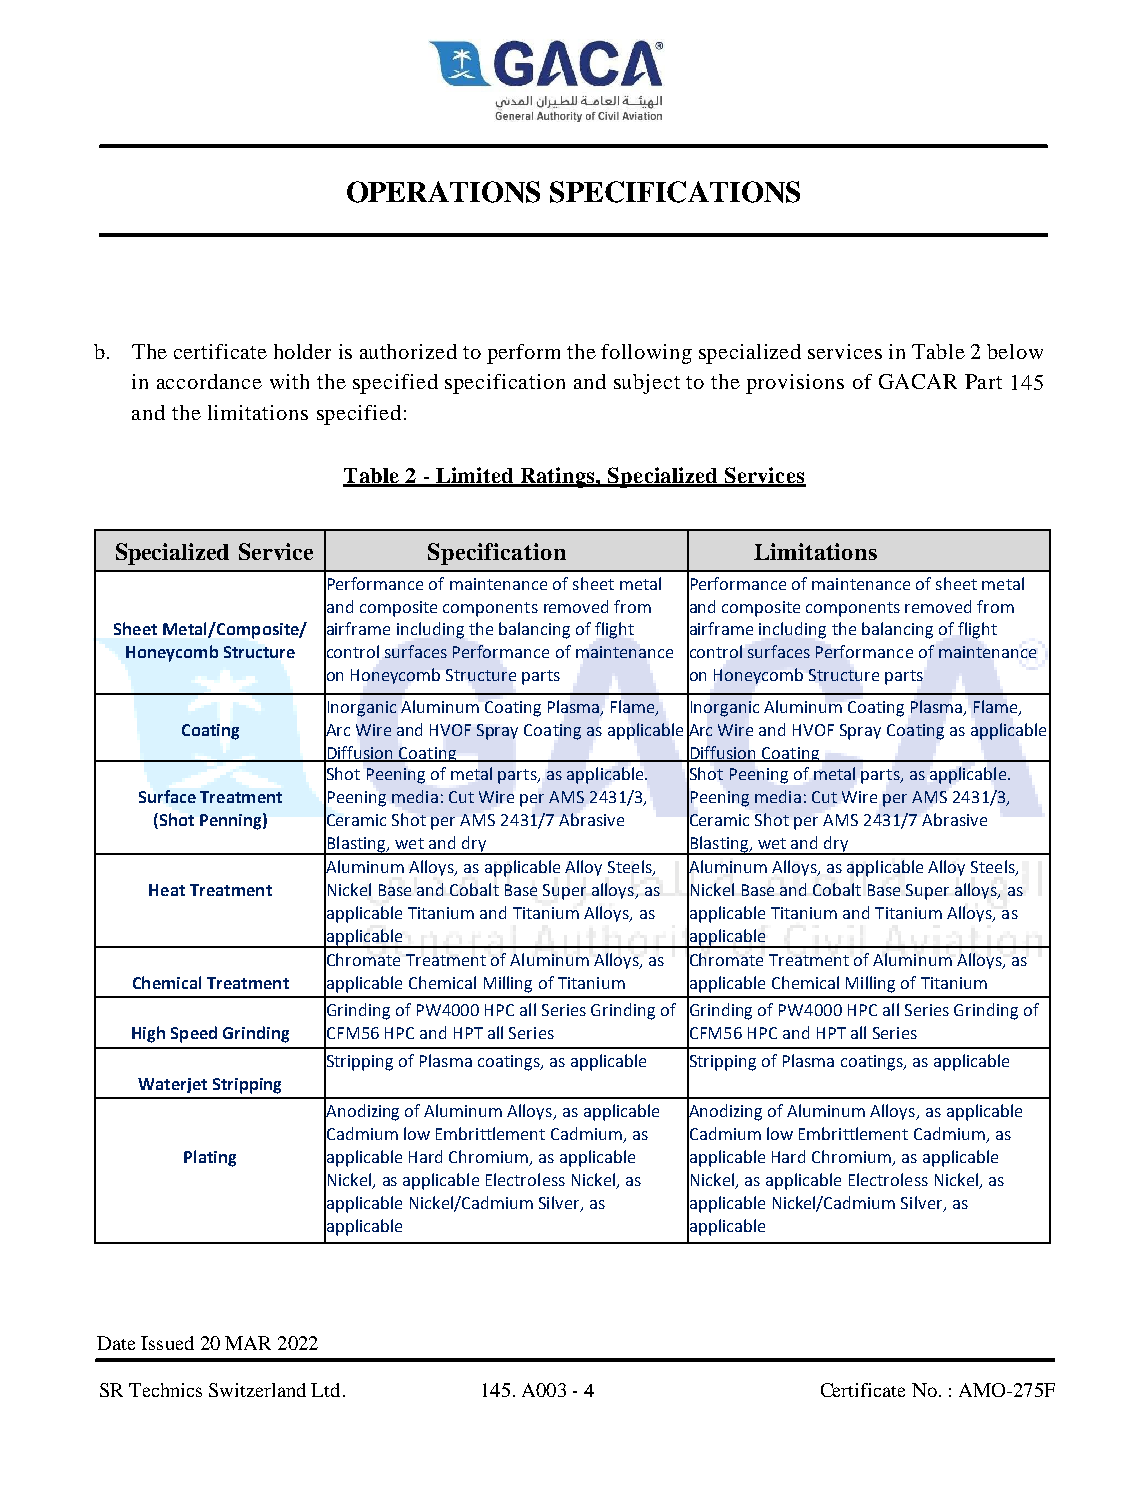 The image size is (1147, 1485). I want to click on Speed, so click(194, 1034).
